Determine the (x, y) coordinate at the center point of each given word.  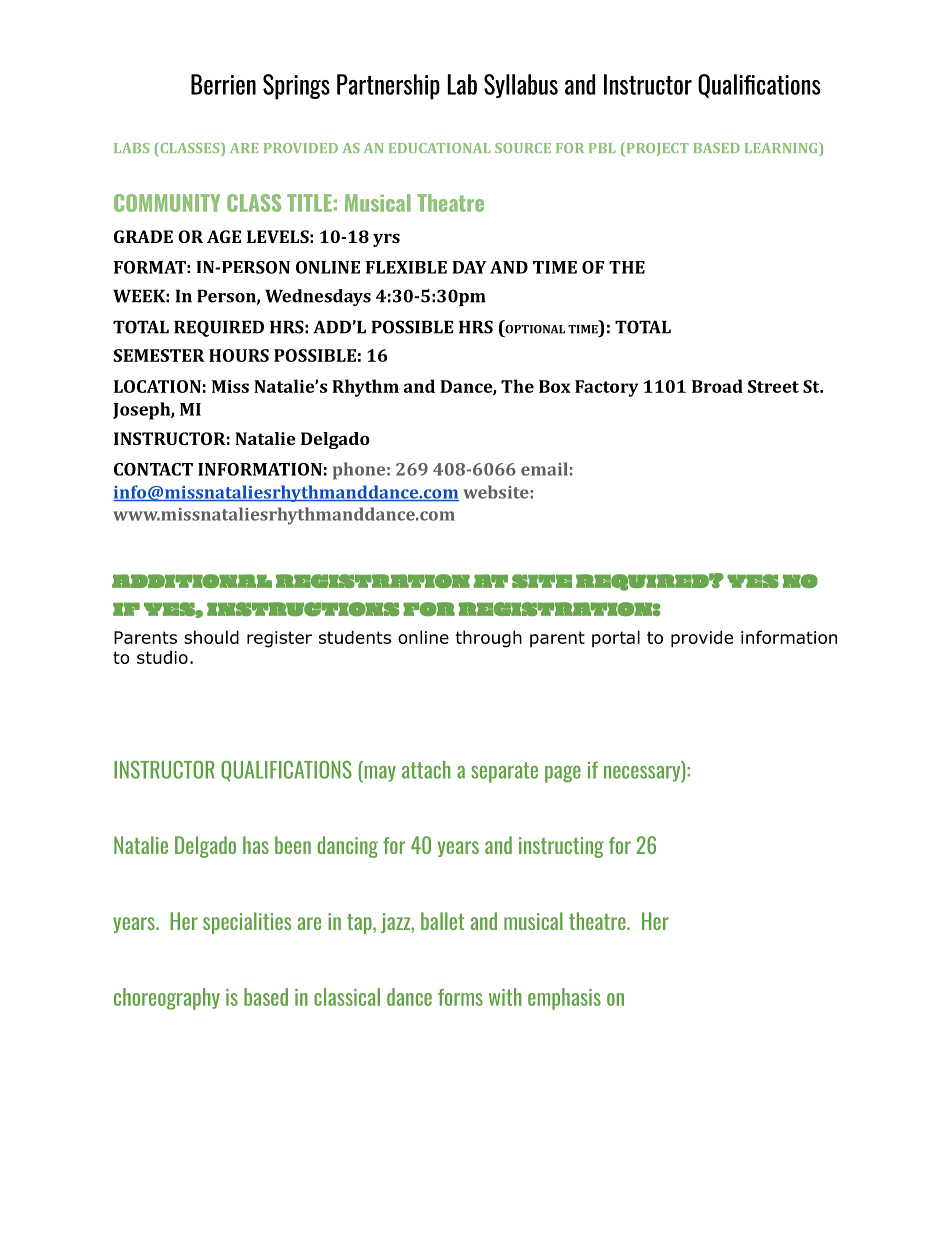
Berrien (223, 84)
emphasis (564, 999)
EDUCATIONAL (440, 148)
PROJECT (656, 149)
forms (460, 997)
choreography (167, 999)
